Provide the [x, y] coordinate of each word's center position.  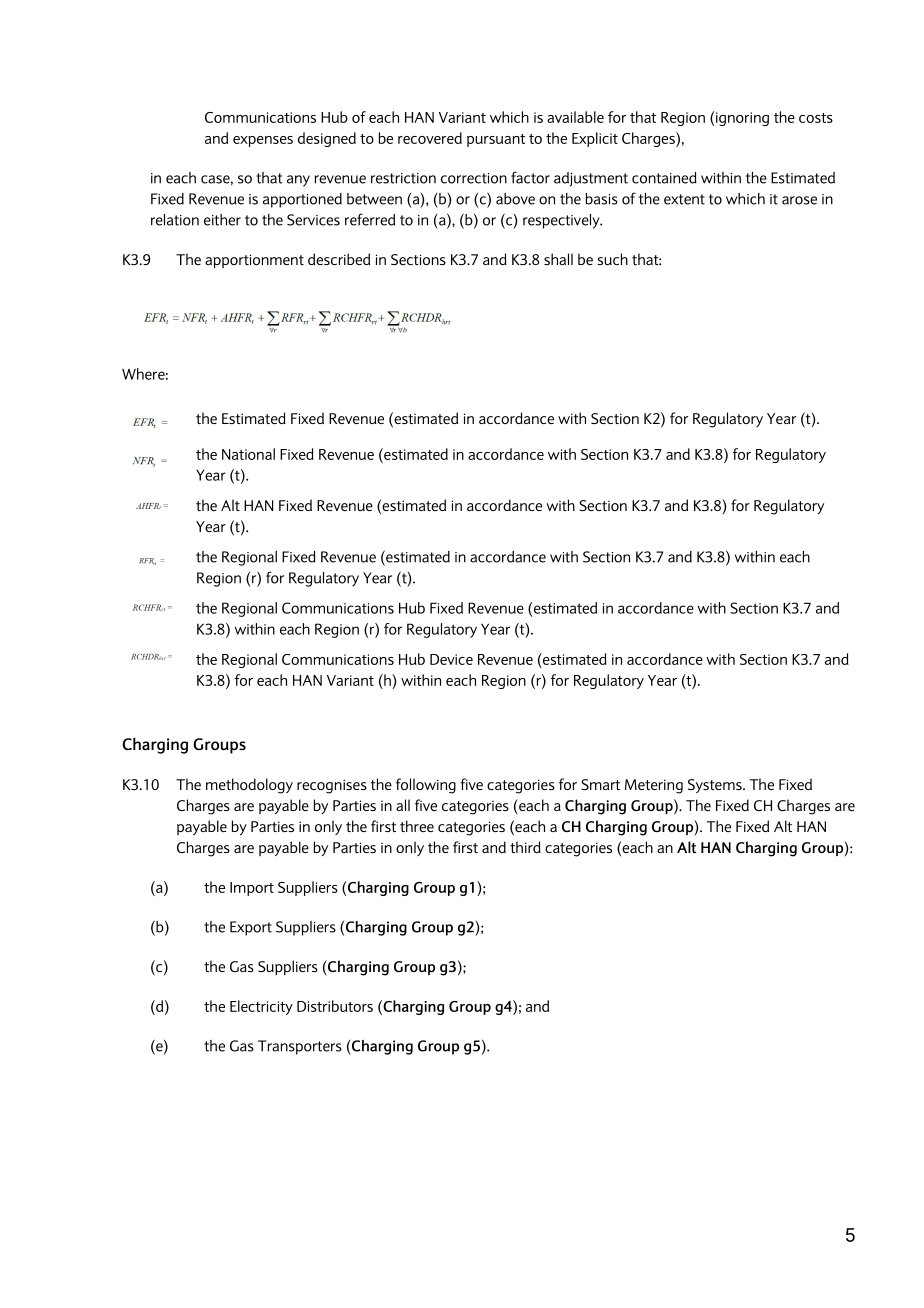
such [612, 259]
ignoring [742, 119]
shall [558, 259]
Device [451, 659]
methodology [249, 786]
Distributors [335, 1006]
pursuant [496, 140]
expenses [263, 141]
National [248, 454]
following [426, 786]
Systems [716, 786]
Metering [654, 786]
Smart [600, 784]
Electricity [261, 1007]
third [525, 847]
